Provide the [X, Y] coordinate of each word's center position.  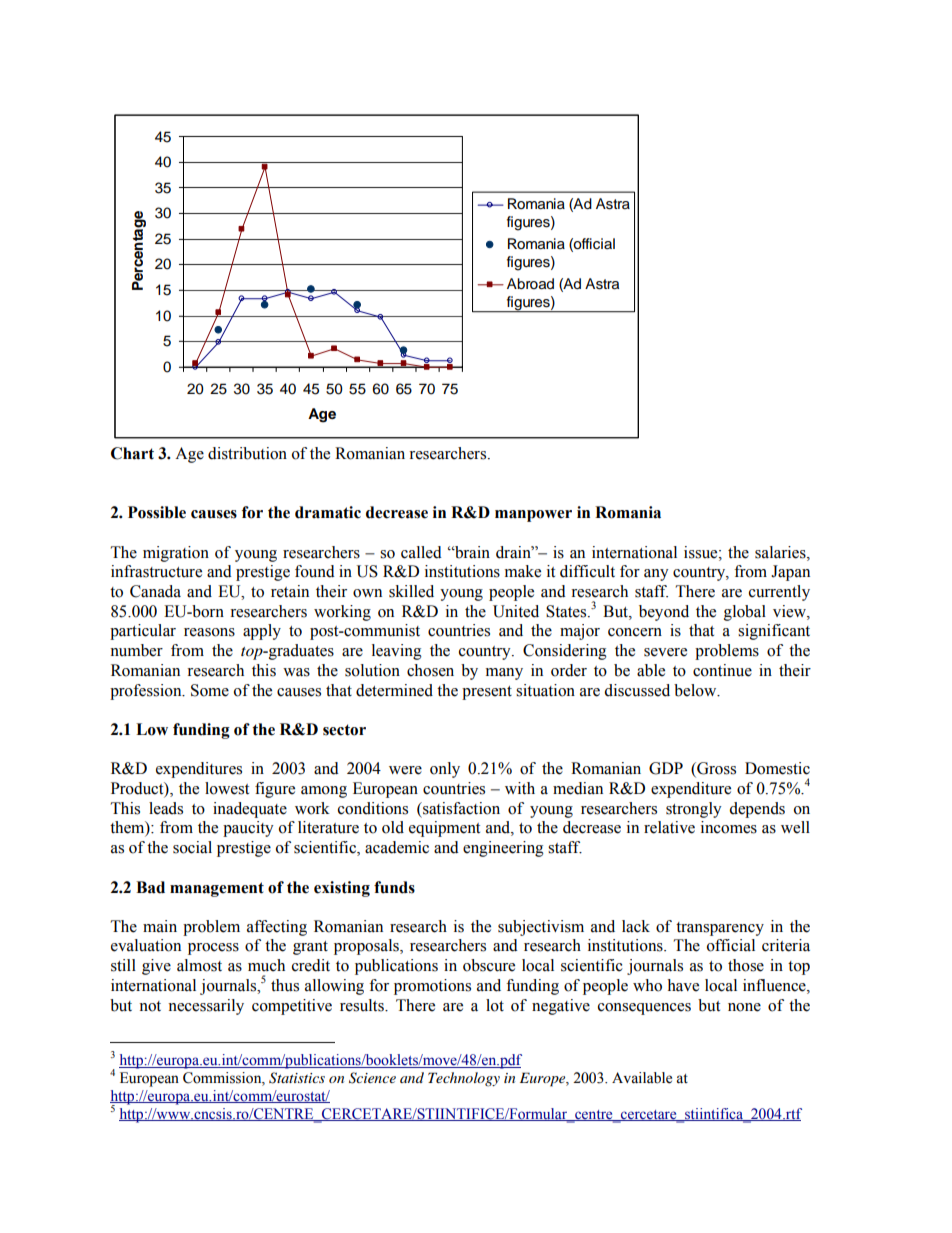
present [487, 693]
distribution [247, 453]
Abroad [530, 284]
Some [210, 690]
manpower [533, 516]
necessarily [206, 1007]
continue [722, 670]
